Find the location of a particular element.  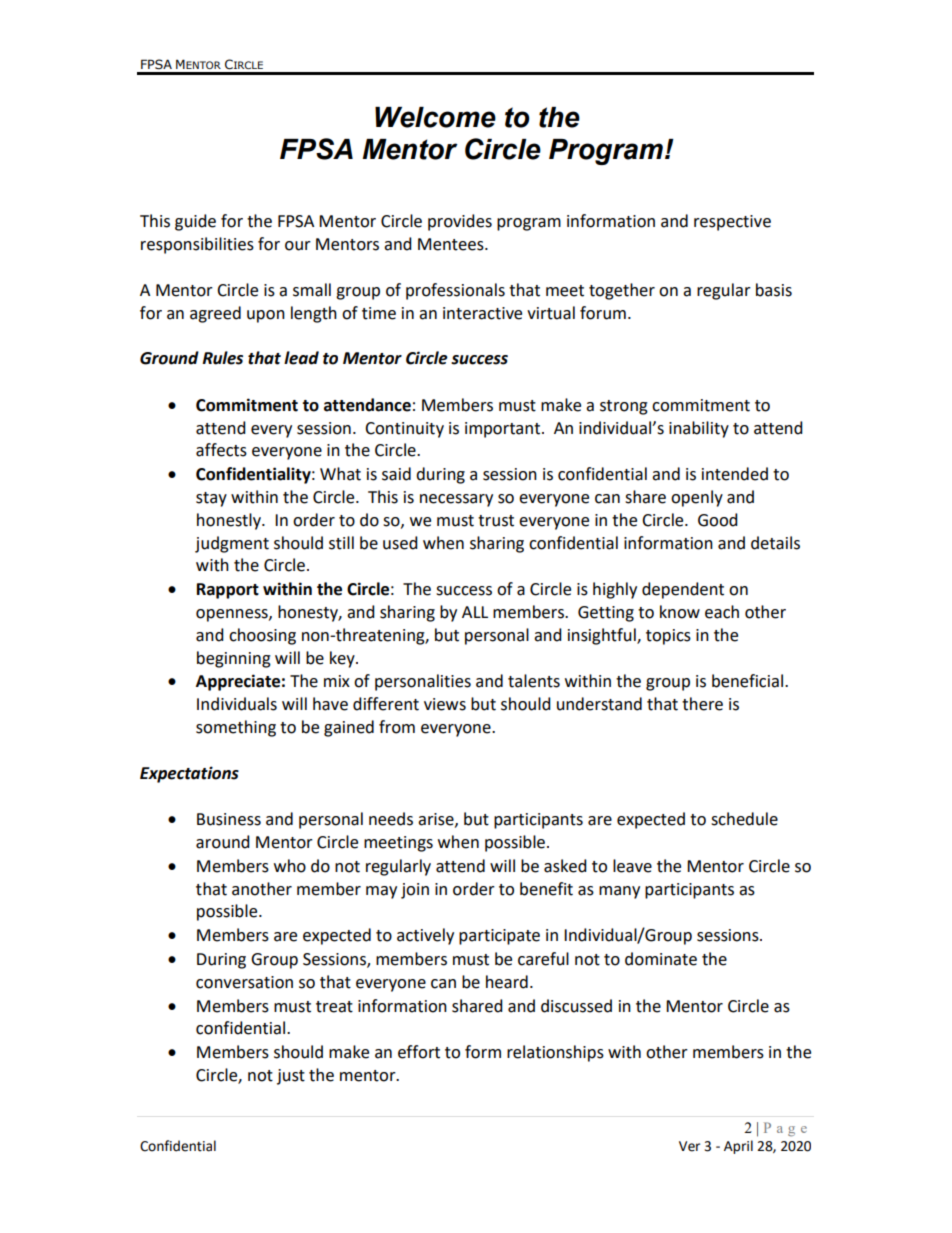

respective is located at coordinates (732, 223).
